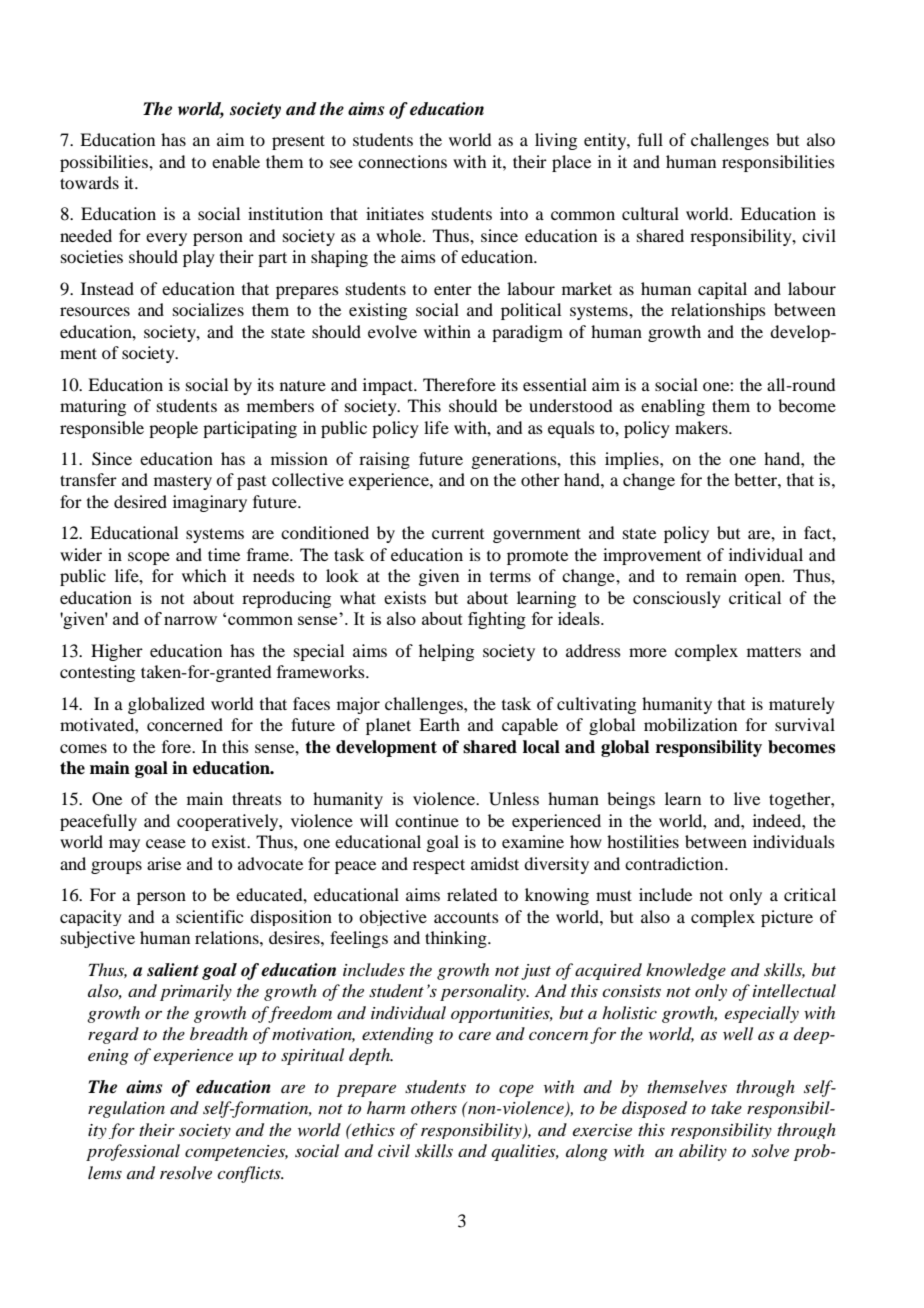 The image size is (924, 1308). Describe the element at coordinates (372, 1129) in the screenshot. I see `ethics` at that location.
